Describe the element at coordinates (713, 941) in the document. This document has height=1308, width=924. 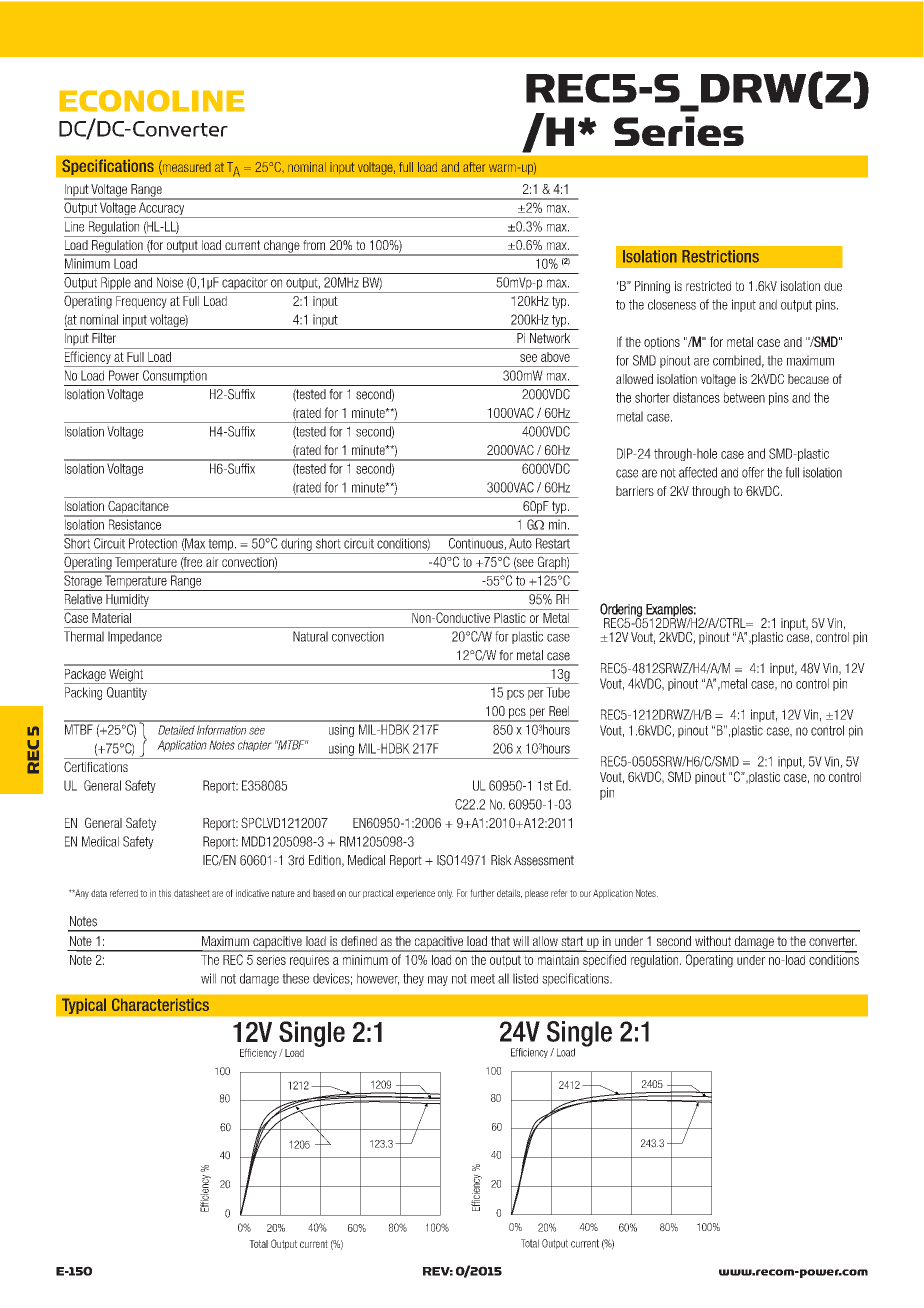
I see `without` at that location.
